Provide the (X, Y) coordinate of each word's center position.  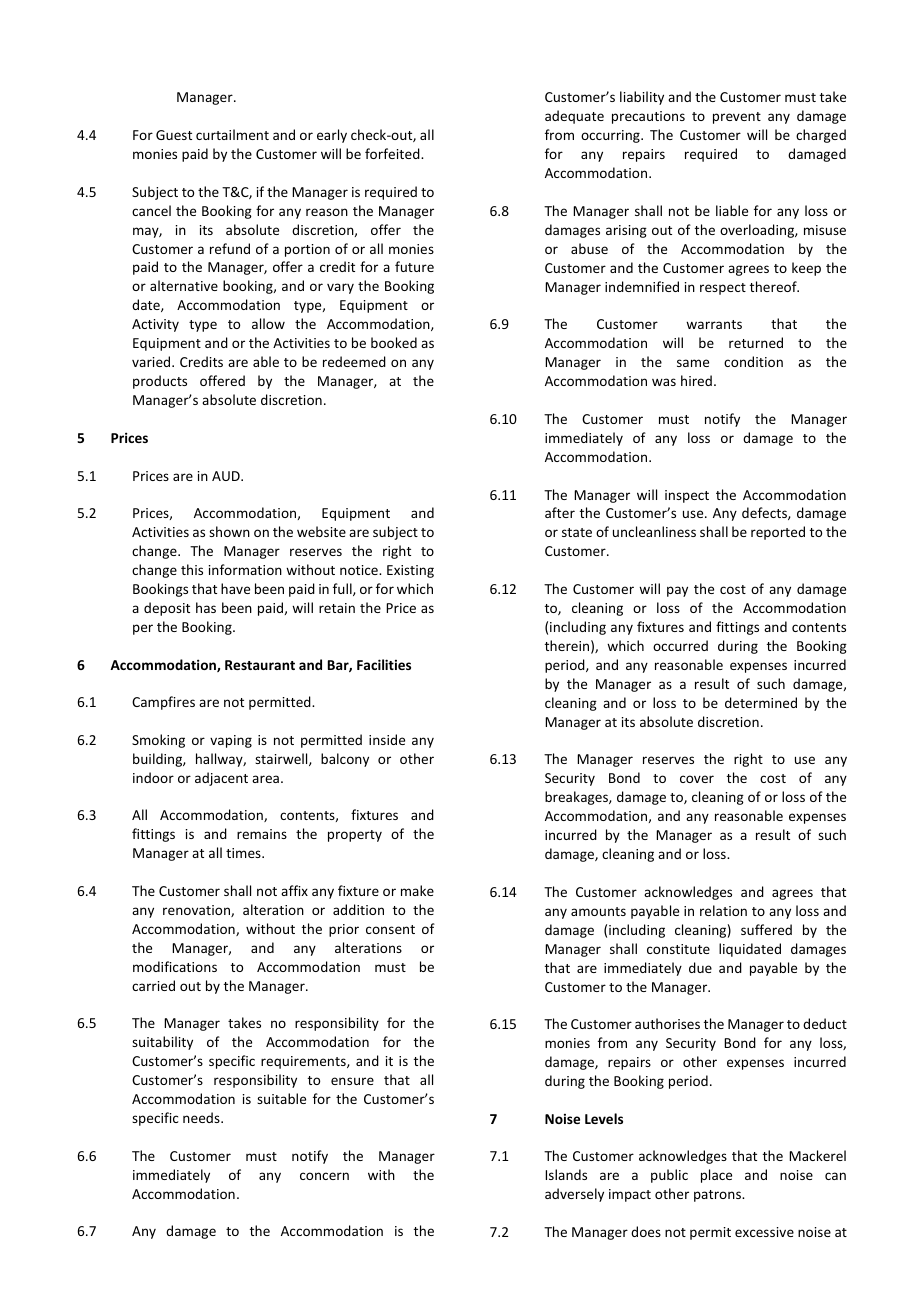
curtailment (232, 134)
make (417, 890)
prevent (737, 118)
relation (723, 910)
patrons (718, 1196)
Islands (566, 1174)
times (244, 853)
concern (324, 1176)
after (560, 512)
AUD (227, 476)
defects (765, 513)
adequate (574, 117)
